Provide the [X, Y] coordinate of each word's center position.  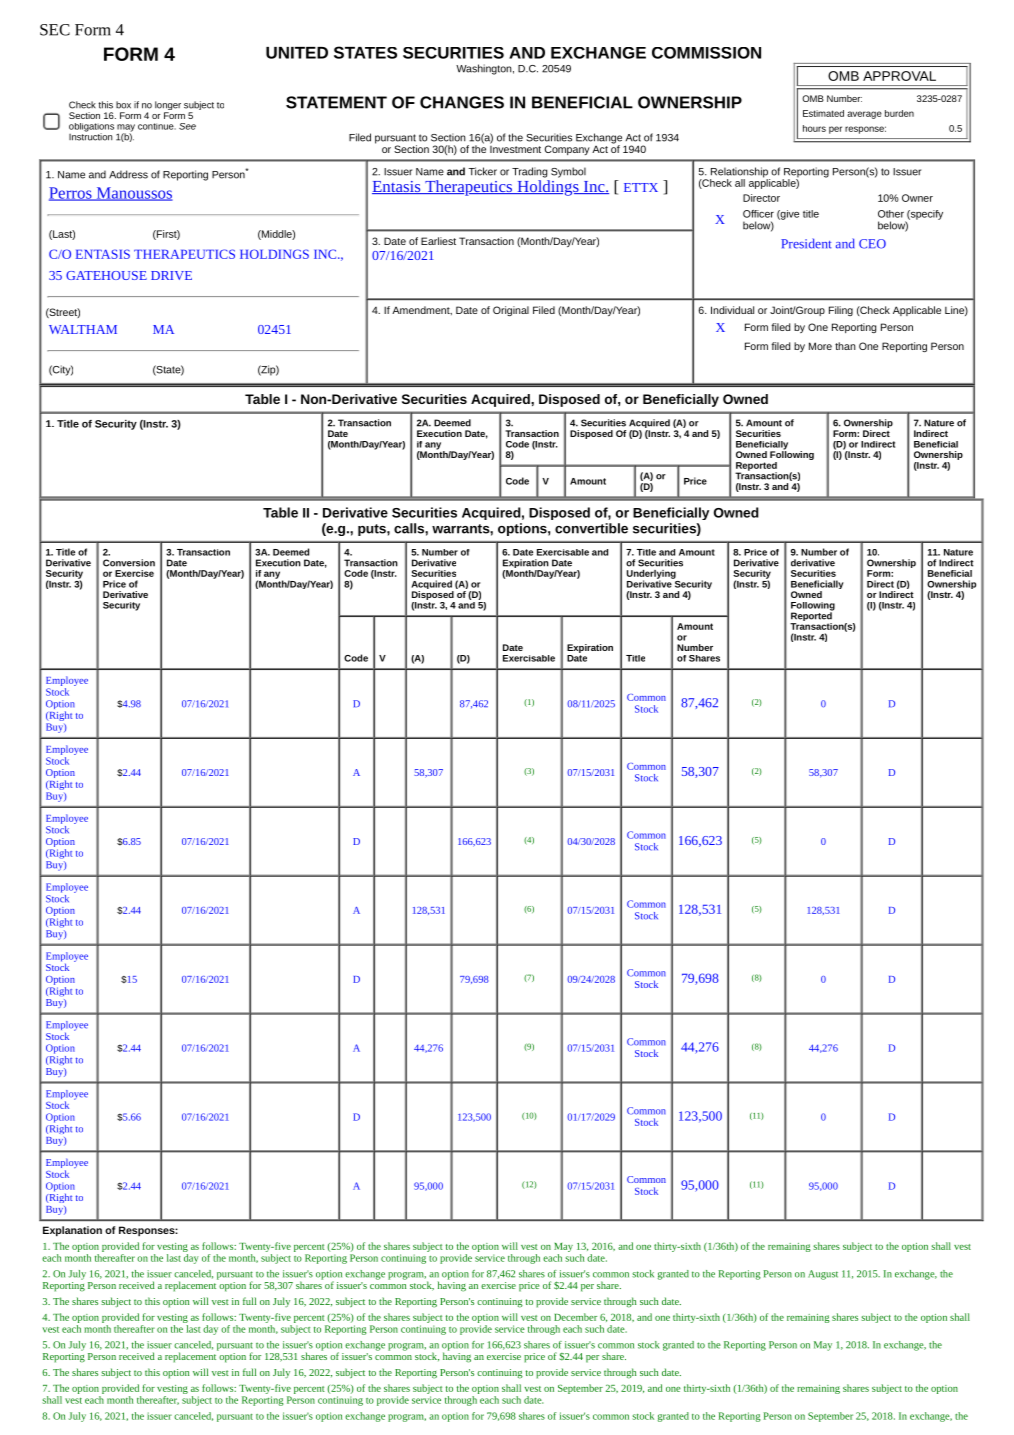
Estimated [823, 113]
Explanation [72, 1231]
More [820, 346]
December [575, 1317]
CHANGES [462, 102]
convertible [591, 528]
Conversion [129, 563]
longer [168, 107]
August [823, 1275]
